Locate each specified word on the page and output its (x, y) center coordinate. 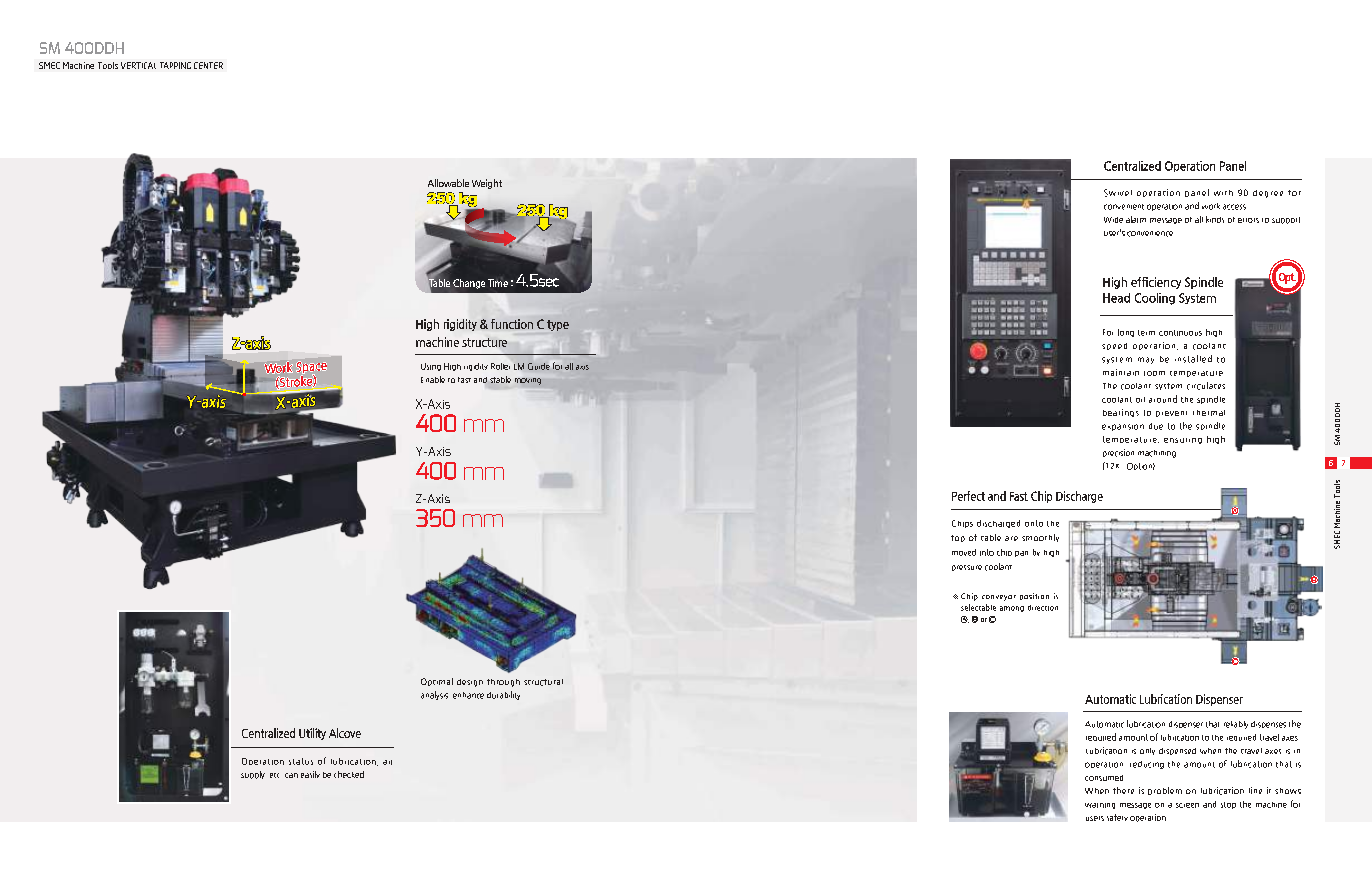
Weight (487, 184)
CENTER (208, 65)
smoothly (1040, 538)
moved (964, 552)
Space (311, 368)
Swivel (1118, 193)
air (387, 762)
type (558, 325)
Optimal (437, 682)
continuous (1180, 333)
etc (274, 775)
